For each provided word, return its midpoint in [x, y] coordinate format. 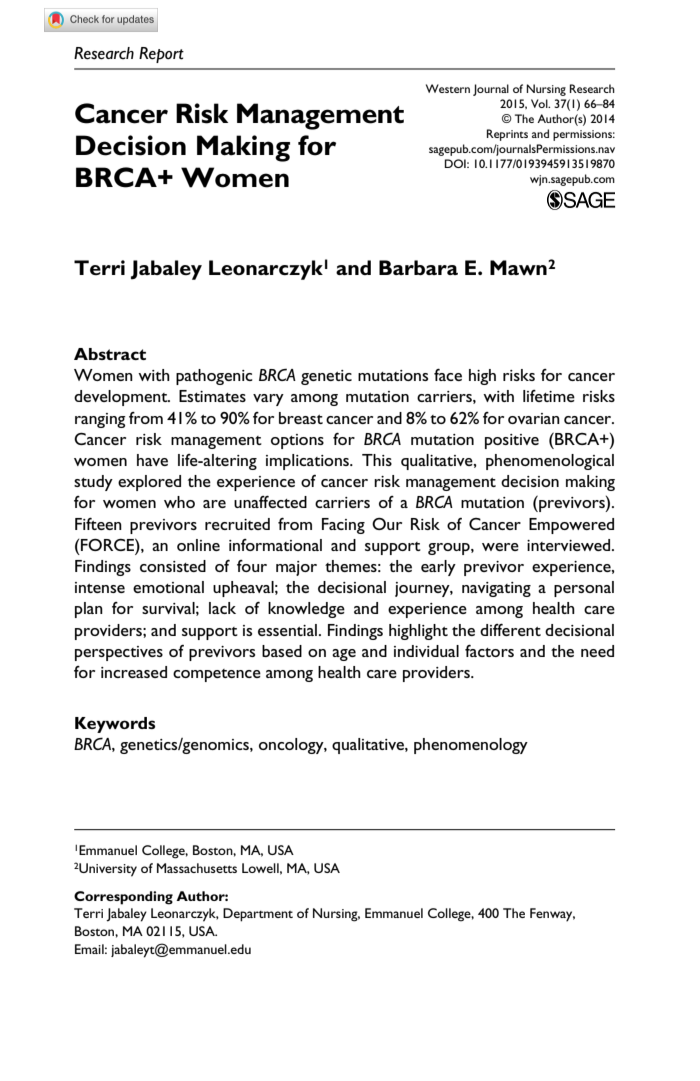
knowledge [306, 610]
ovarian [534, 418]
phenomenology [471, 746]
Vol [540, 103]
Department [258, 915]
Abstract [110, 354]
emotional [168, 587]
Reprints [507, 135]
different [510, 630]
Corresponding [123, 898]
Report [161, 55]
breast [301, 418]
